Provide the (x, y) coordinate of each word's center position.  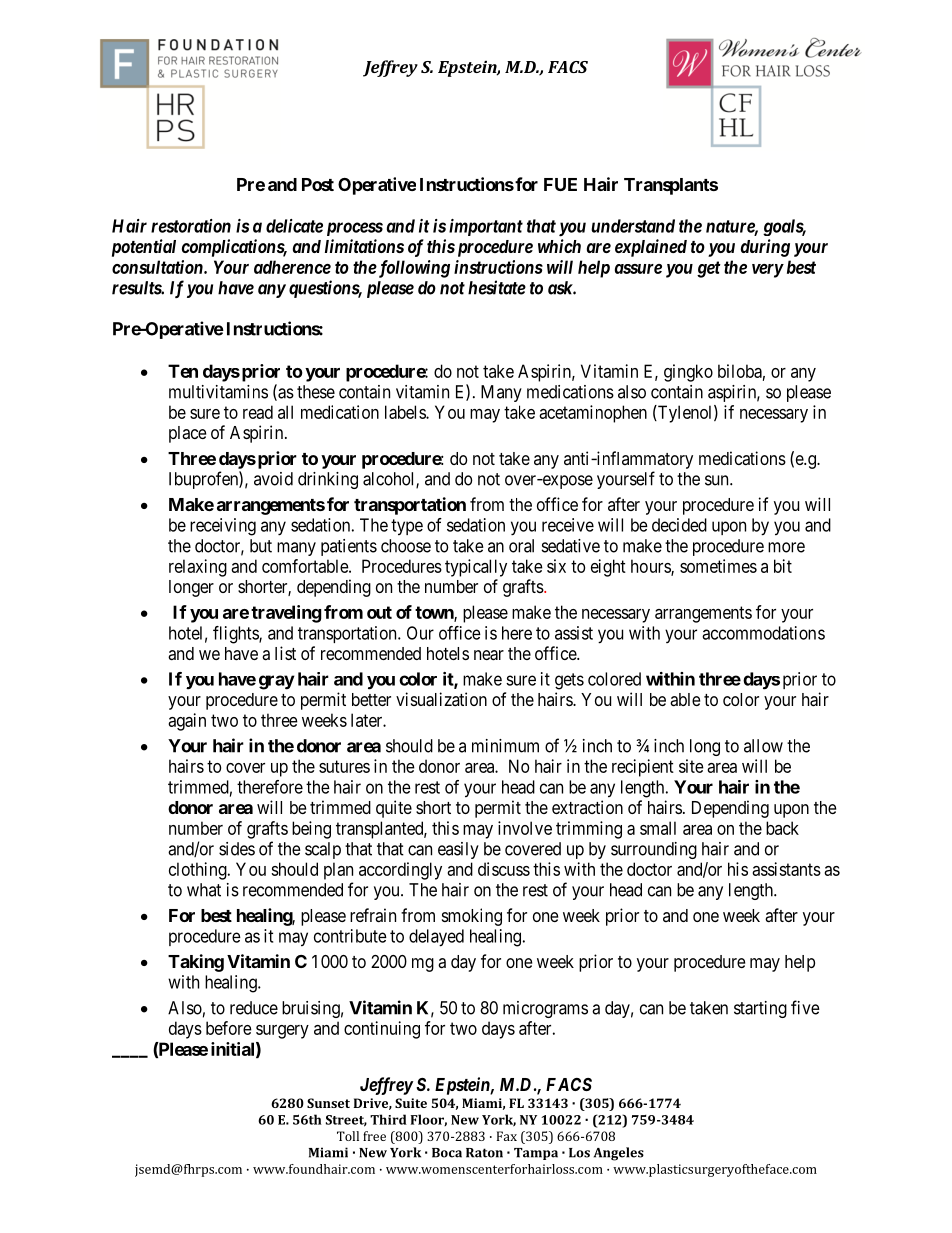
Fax (507, 1136)
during (765, 248)
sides (237, 849)
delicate (294, 226)
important (486, 227)
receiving (223, 527)
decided (679, 525)
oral (521, 546)
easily (458, 850)
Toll (348, 1136)
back (782, 828)
